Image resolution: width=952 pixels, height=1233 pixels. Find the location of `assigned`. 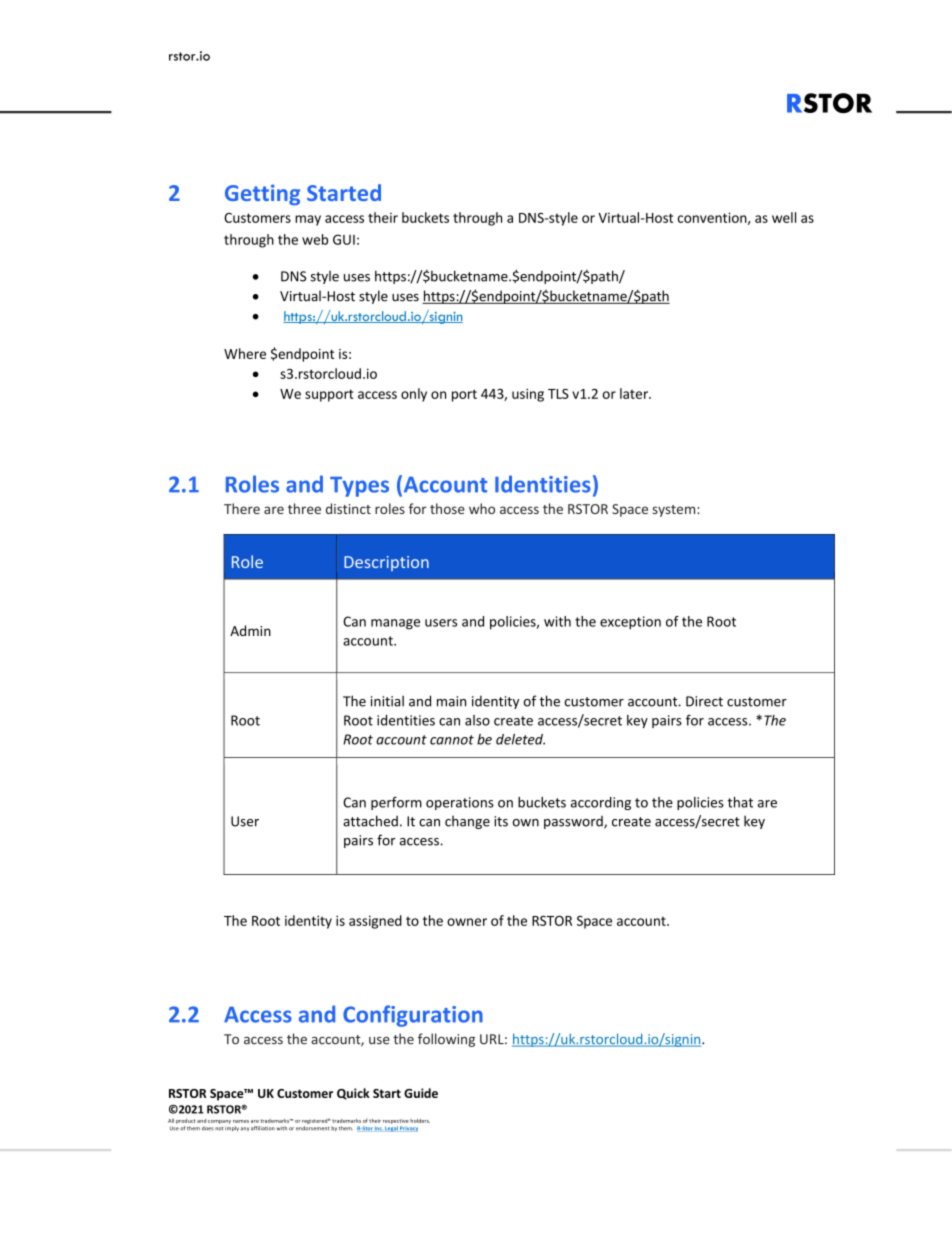

assigned is located at coordinates (375, 922).
